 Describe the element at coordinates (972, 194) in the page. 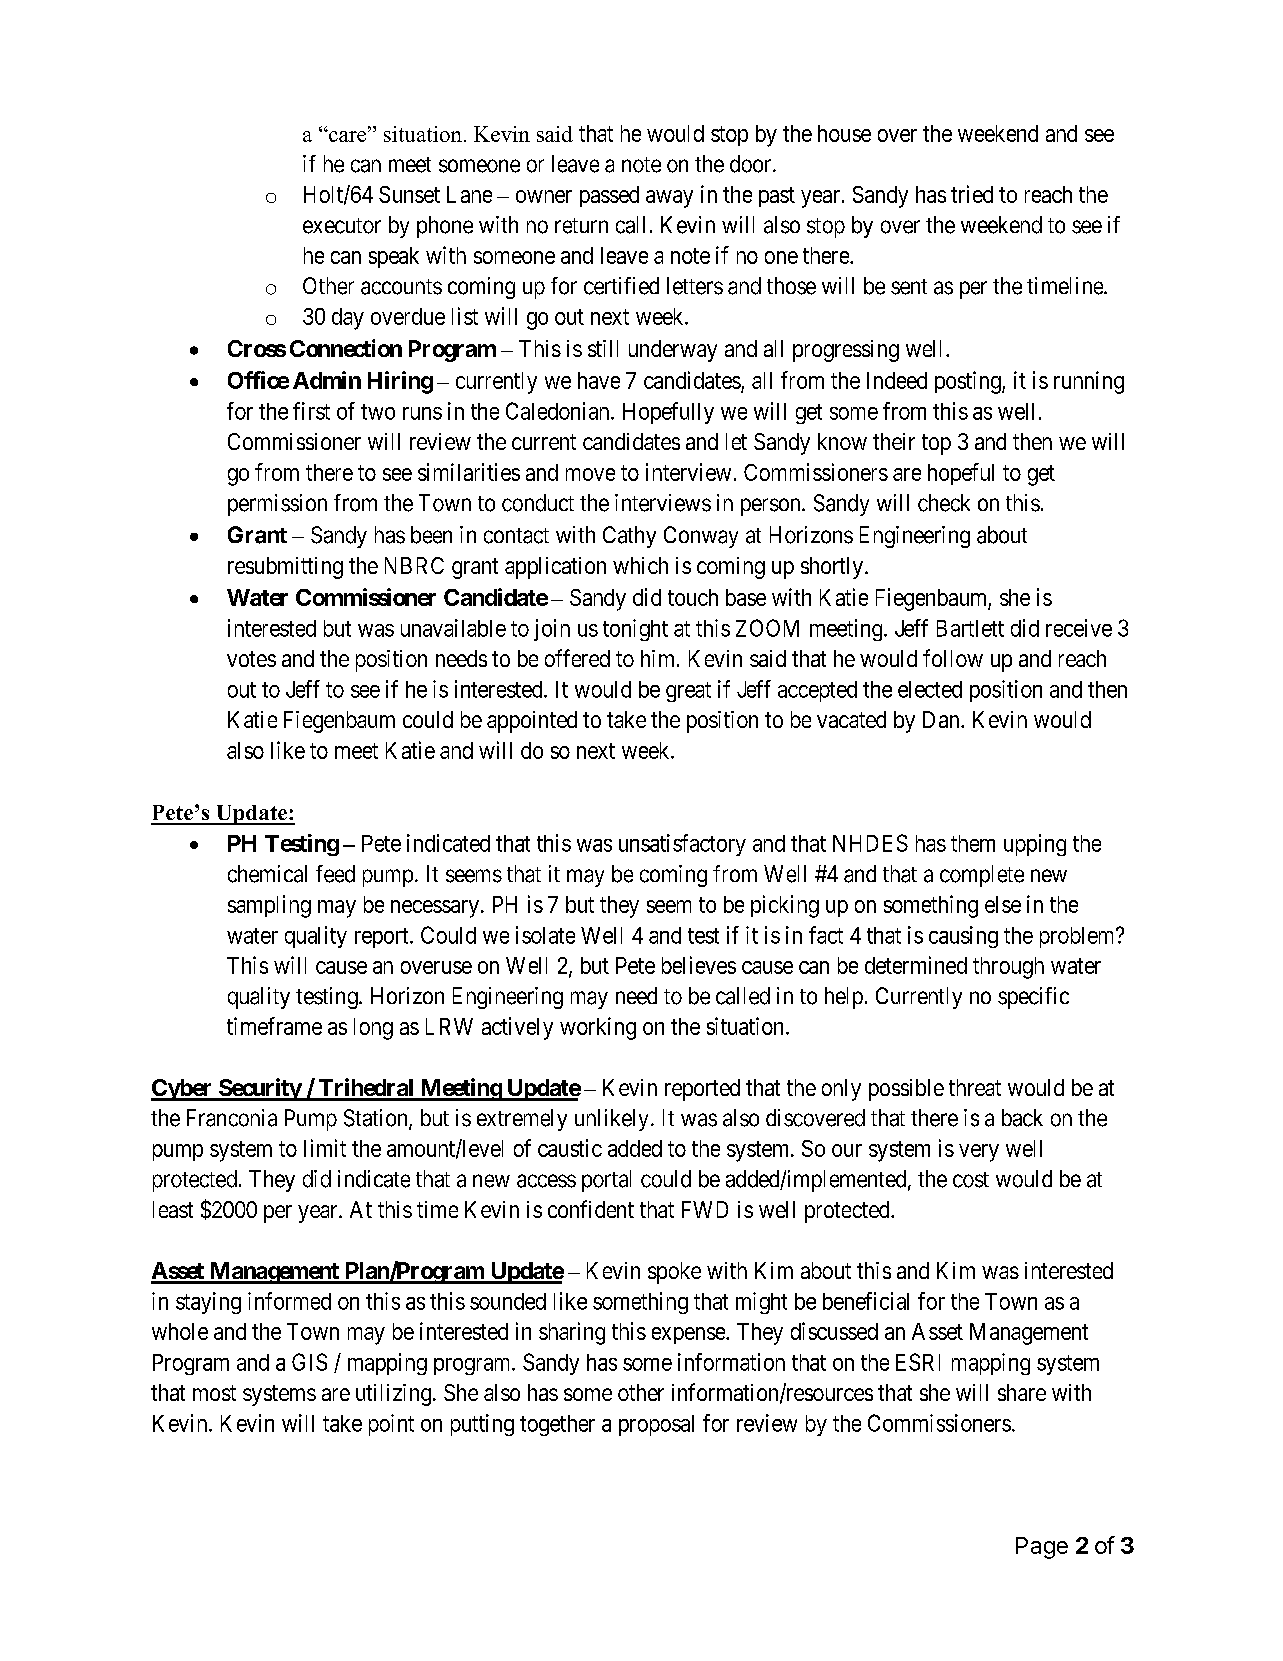

I see `tried` at that location.
